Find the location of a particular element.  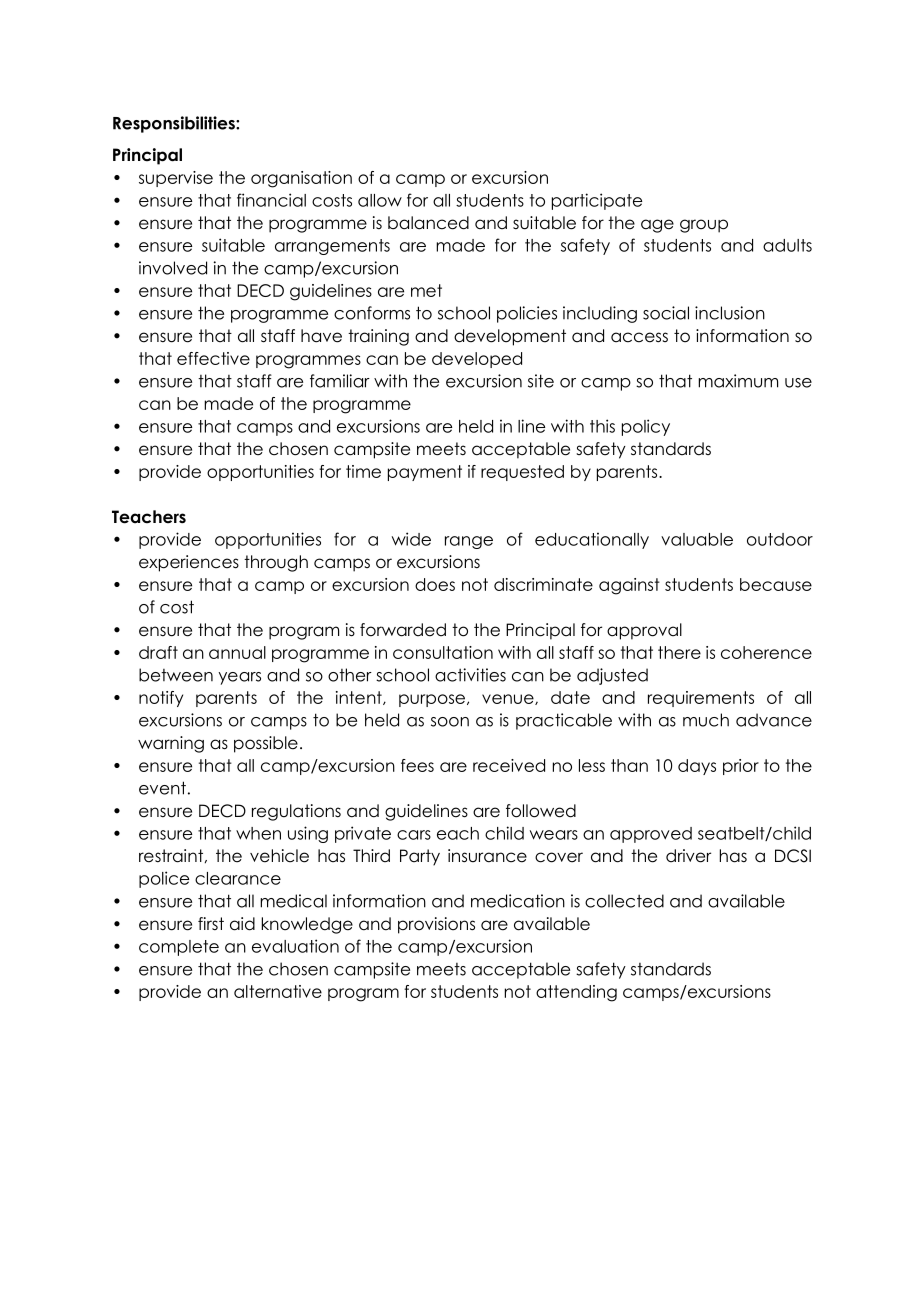

development is located at coordinates (510, 337).
